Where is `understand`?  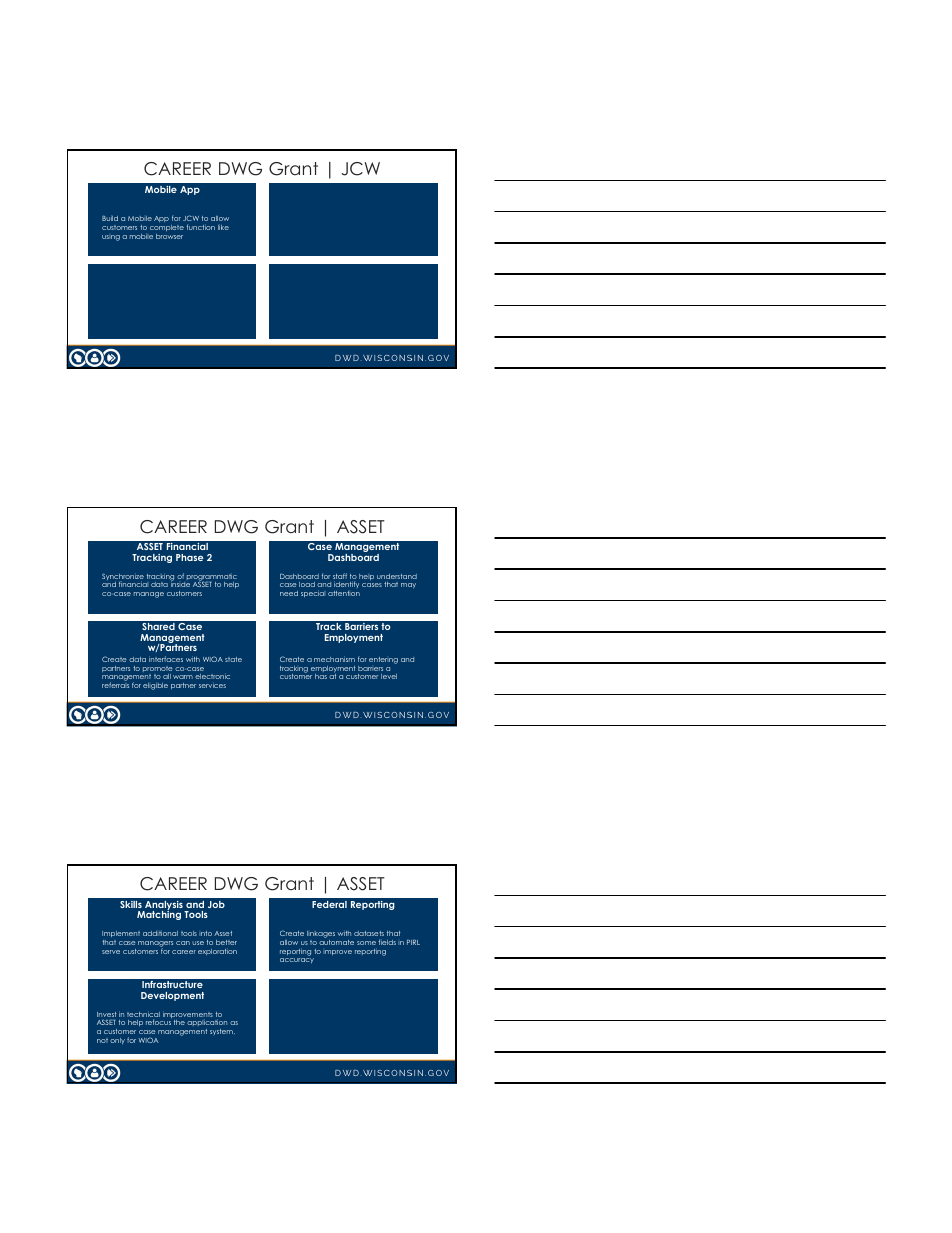 understand is located at coordinates (397, 576).
